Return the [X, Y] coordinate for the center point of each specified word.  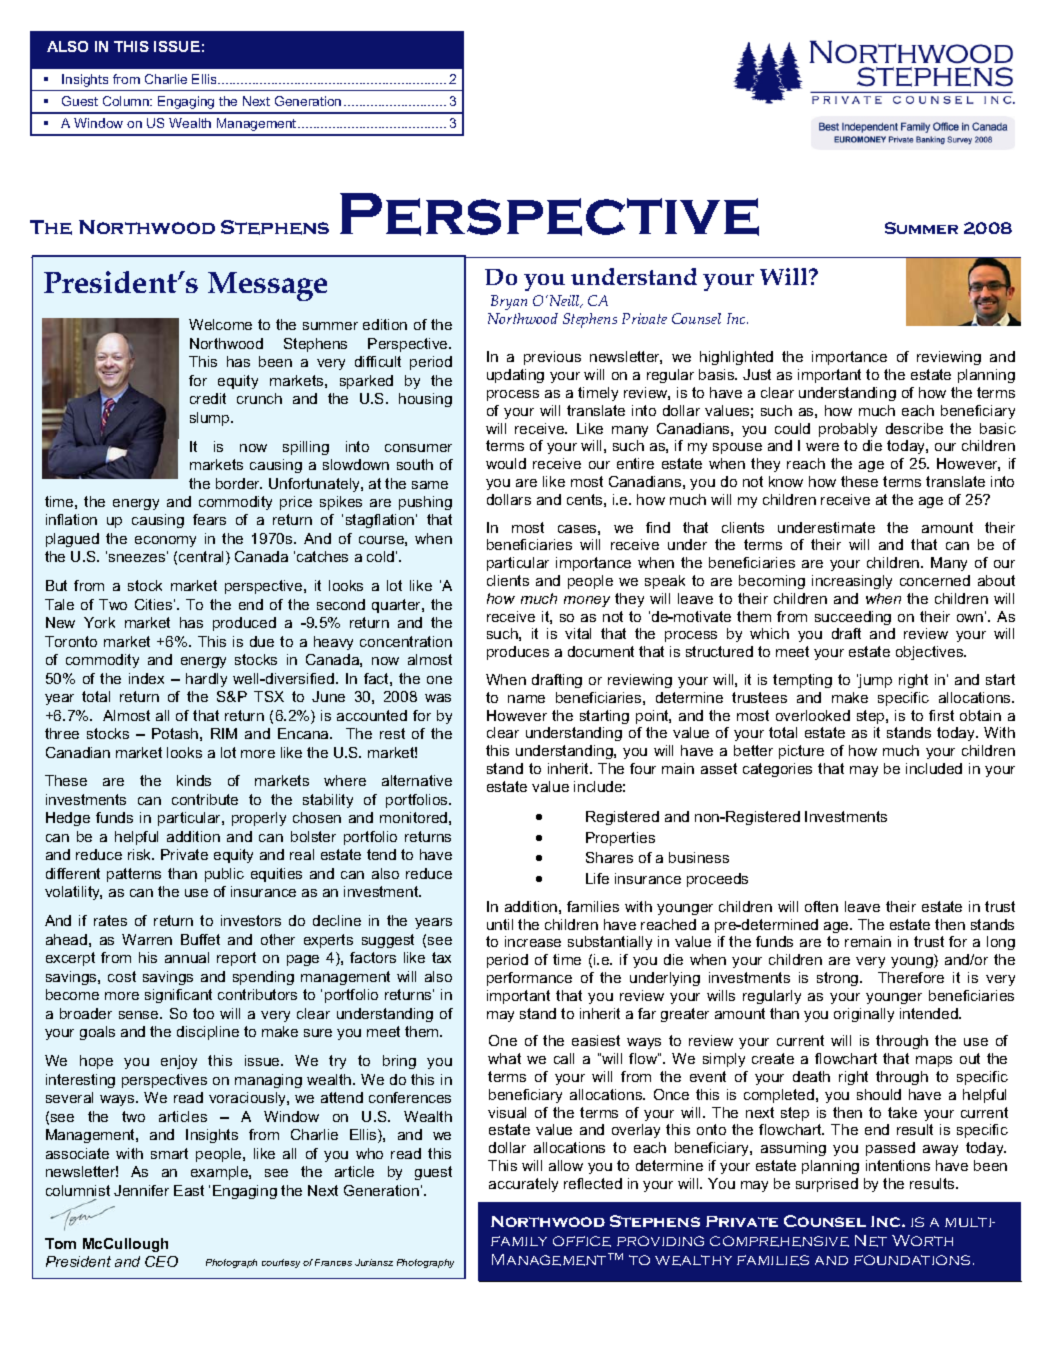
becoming [772, 582]
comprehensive [779, 1241]
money [587, 601]
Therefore [911, 977]
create [773, 1058]
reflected [593, 1183]
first [941, 715]
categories [777, 770]
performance [529, 979]
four [643, 768]
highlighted [736, 358]
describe [914, 428]
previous [552, 358]
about [996, 580]
